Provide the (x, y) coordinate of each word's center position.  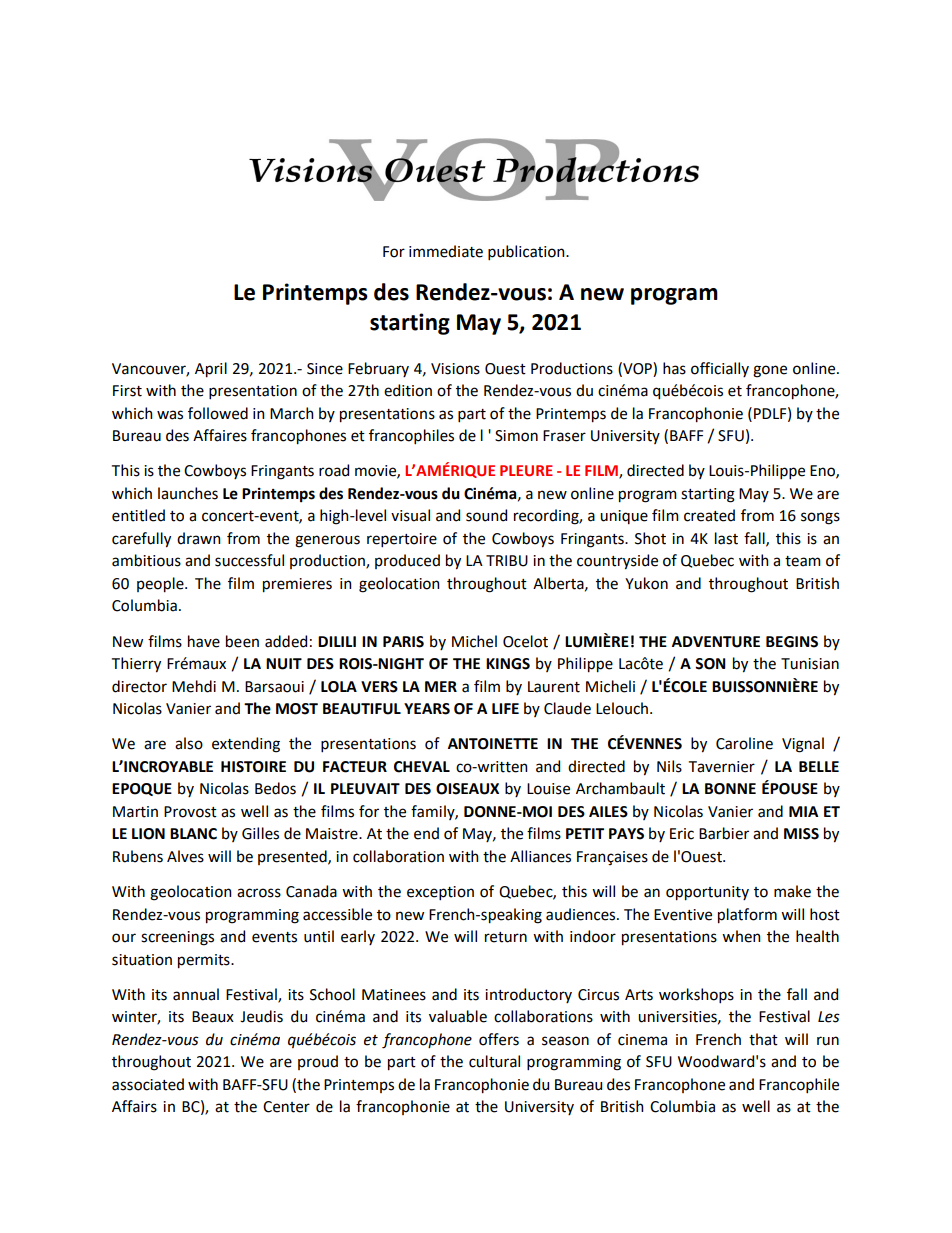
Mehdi (194, 686)
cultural (494, 1061)
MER (441, 686)
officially (720, 369)
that (763, 1039)
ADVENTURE (716, 642)
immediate (446, 251)
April (211, 370)
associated (148, 1084)
